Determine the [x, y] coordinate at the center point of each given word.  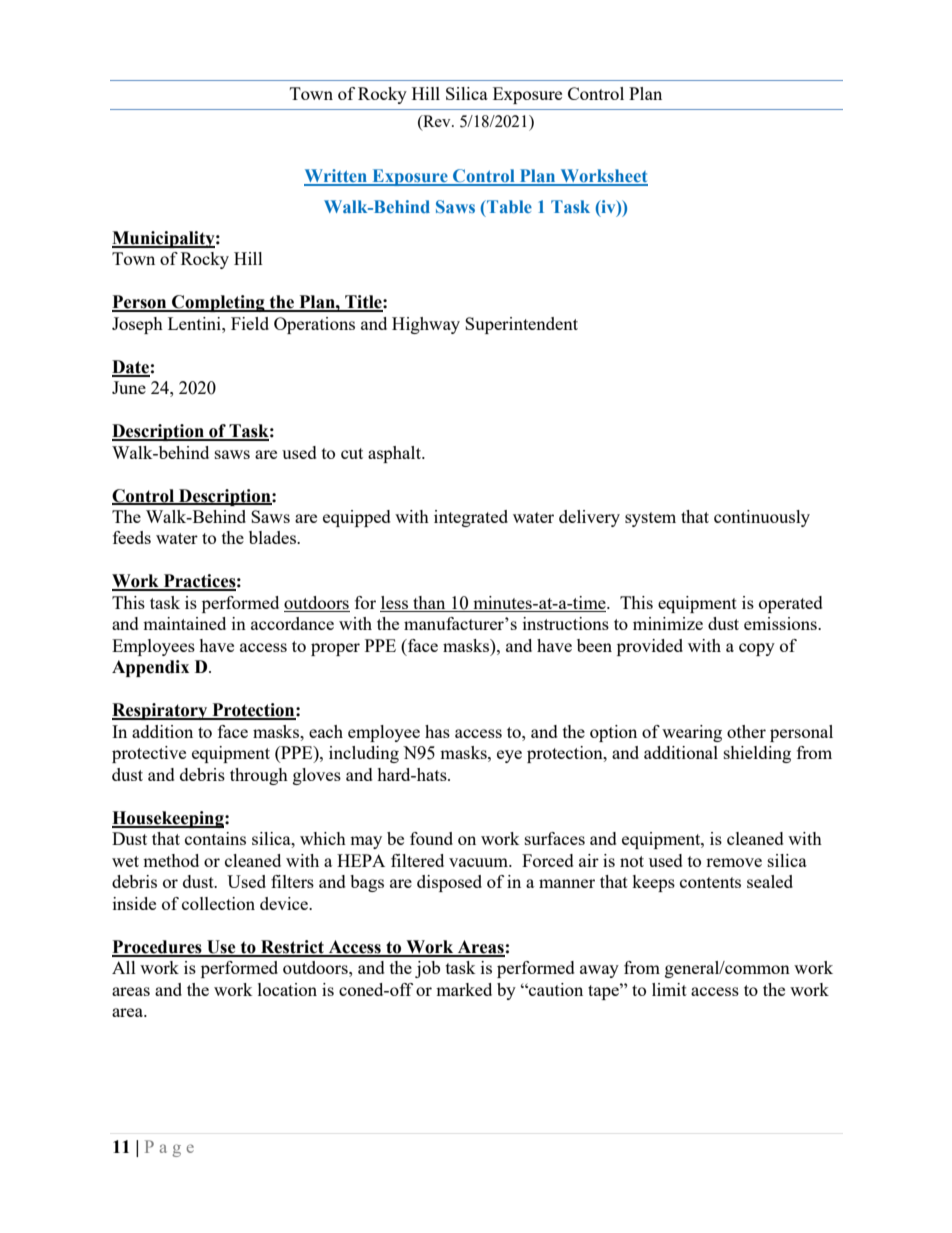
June [129, 387]
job [427, 969]
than [429, 604]
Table [508, 206]
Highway [426, 325]
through [259, 776]
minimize [668, 623]
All [124, 967]
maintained [184, 623]
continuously [762, 518]
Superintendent [521, 325]
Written [337, 177]
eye [509, 756]
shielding [757, 754]
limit [669, 989]
